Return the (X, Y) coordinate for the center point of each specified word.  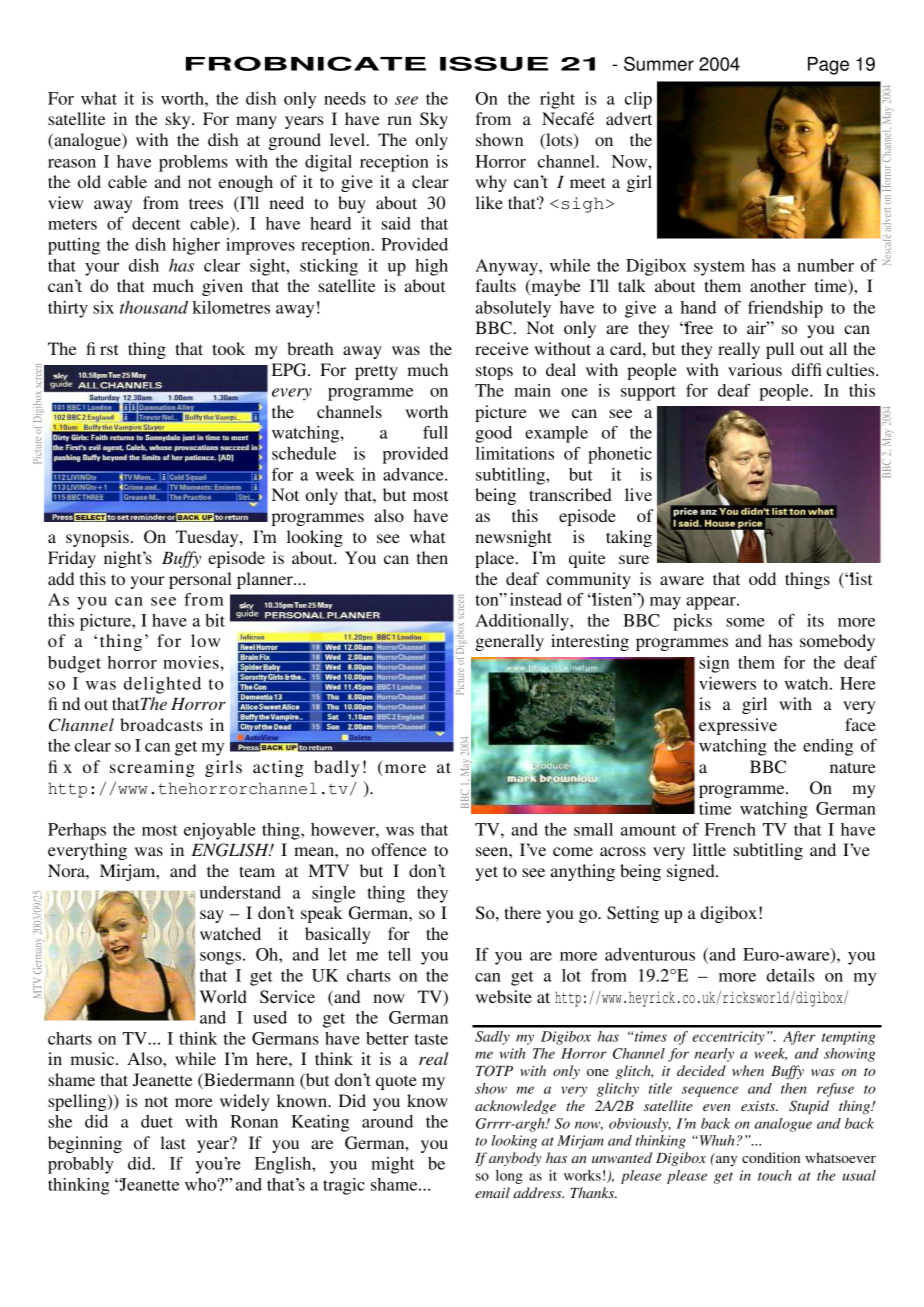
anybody (515, 1159)
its (815, 620)
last (173, 1142)
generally (509, 642)
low (205, 640)
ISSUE (494, 63)
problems (193, 163)
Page (828, 66)
